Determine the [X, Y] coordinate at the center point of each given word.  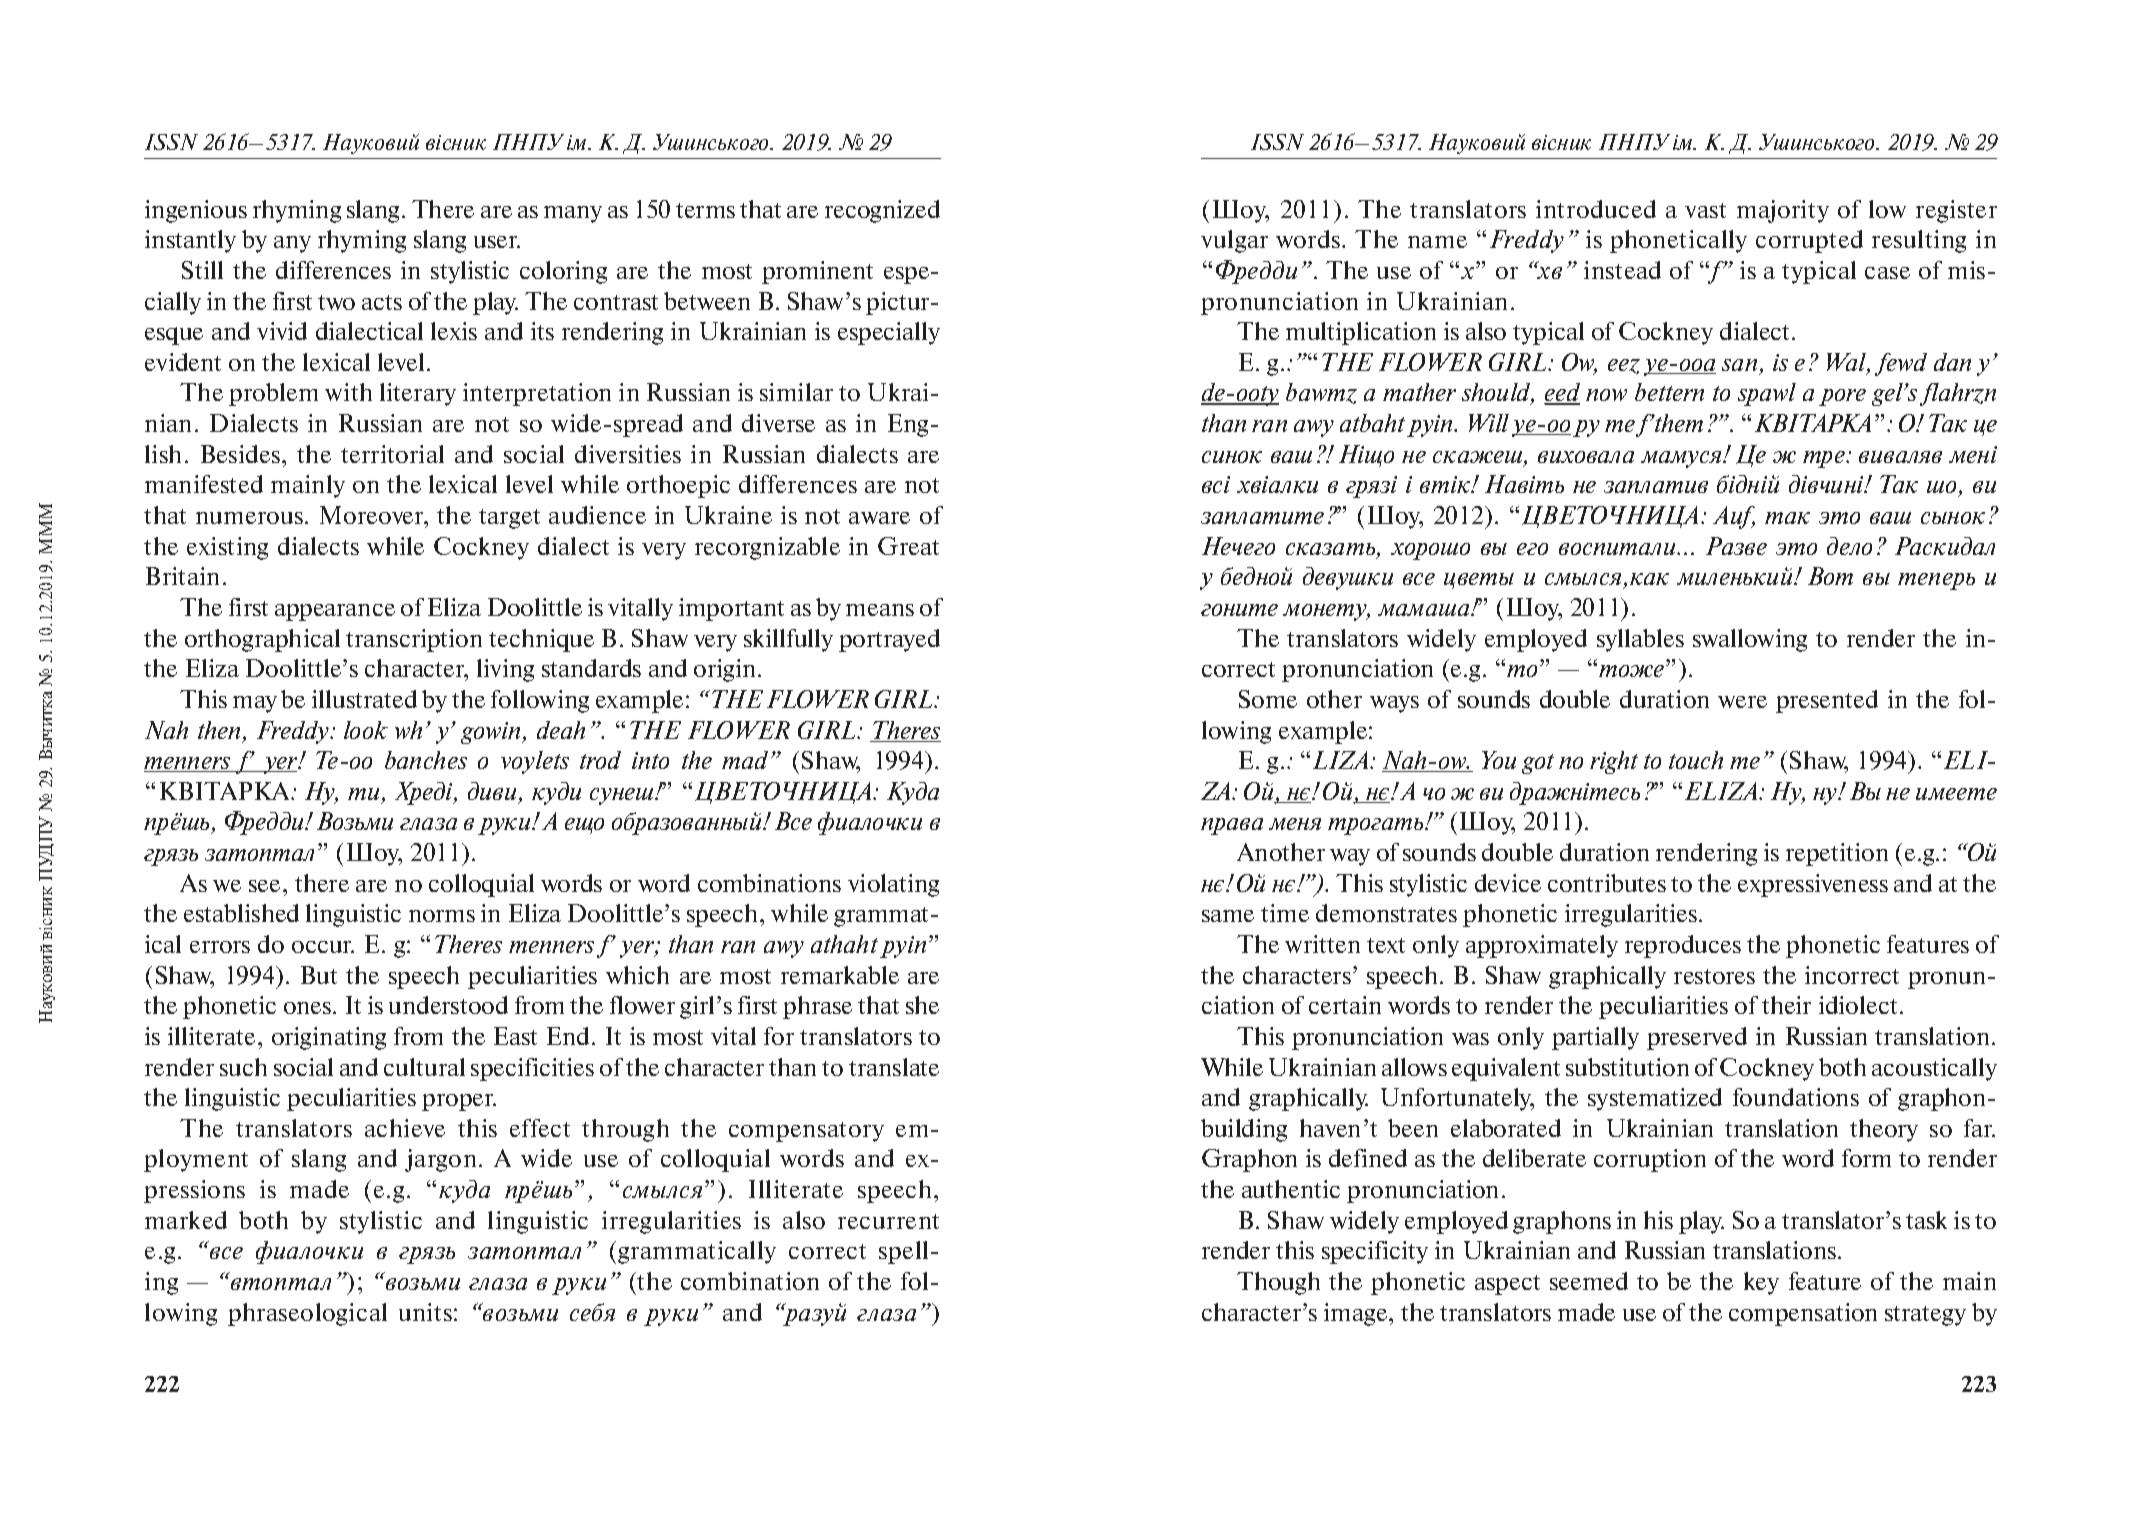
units [425, 1312]
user [497, 242]
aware [879, 518]
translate [894, 1067]
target [509, 519]
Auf [1734, 517]
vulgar [1234, 241]
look [366, 730]
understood [448, 1005]
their [1786, 1005]
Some [1268, 699]
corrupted [1809, 241]
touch [1696, 760]
